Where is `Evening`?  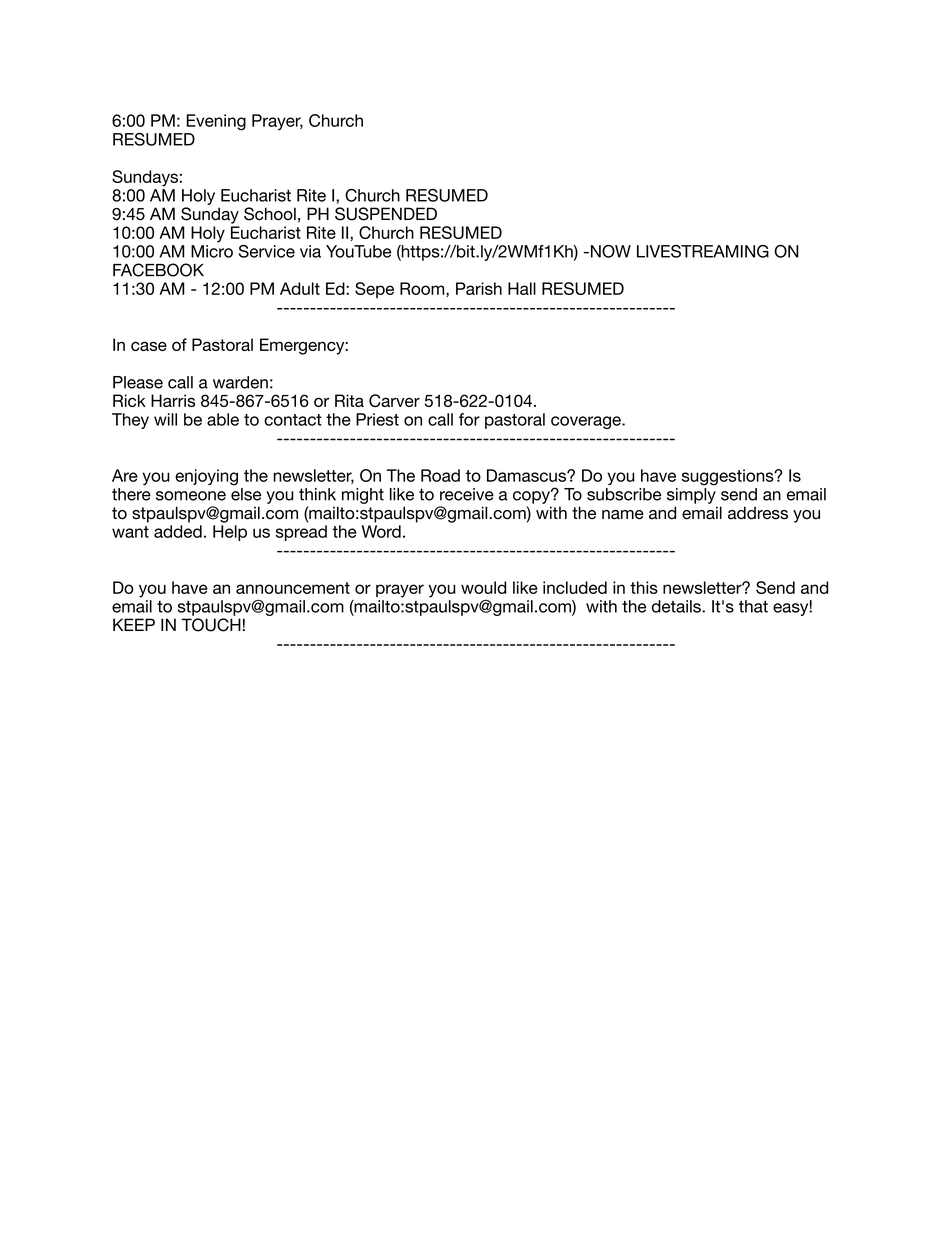 Evening is located at coordinates (216, 122).
